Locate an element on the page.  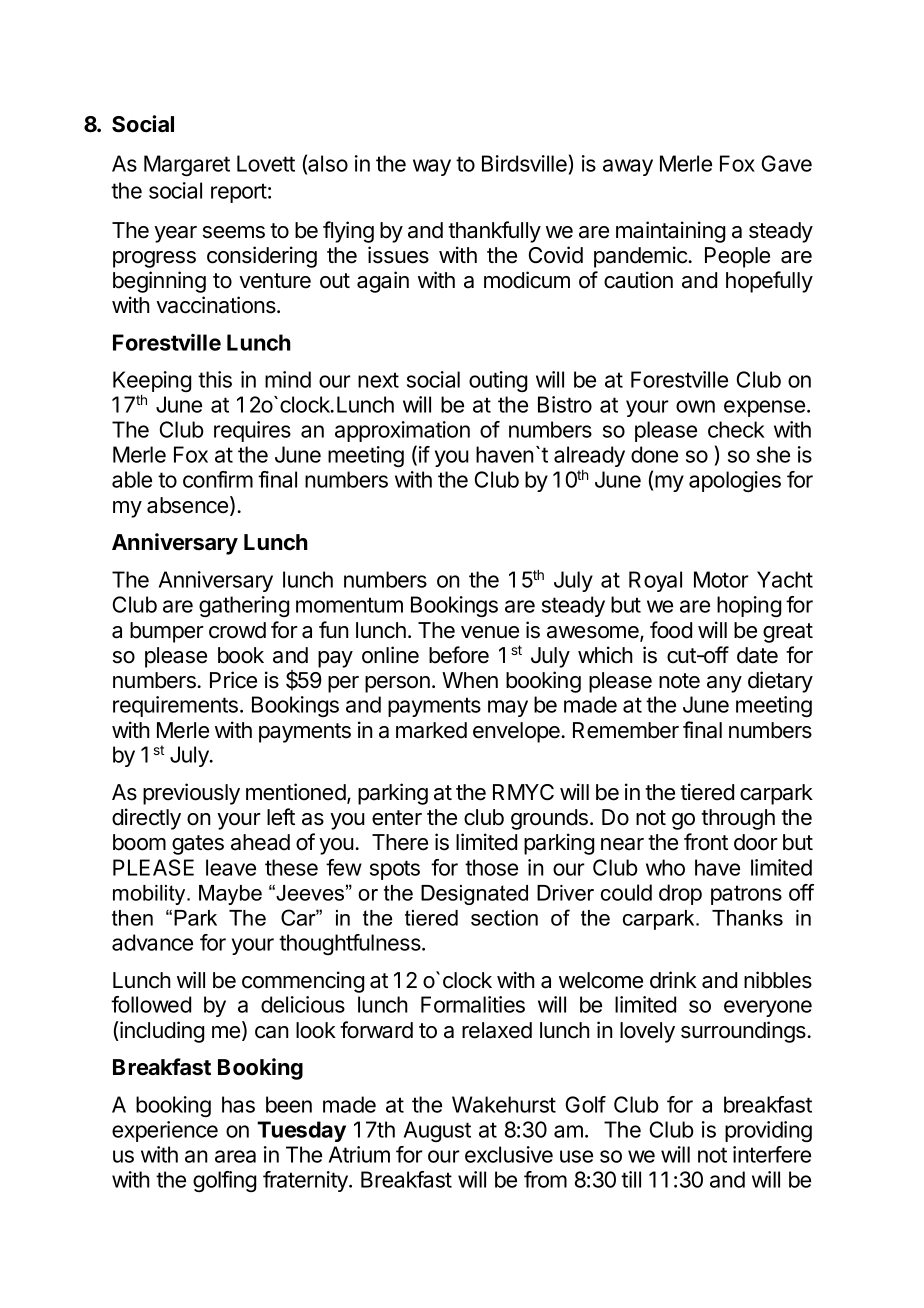
Price is located at coordinates (233, 680).
